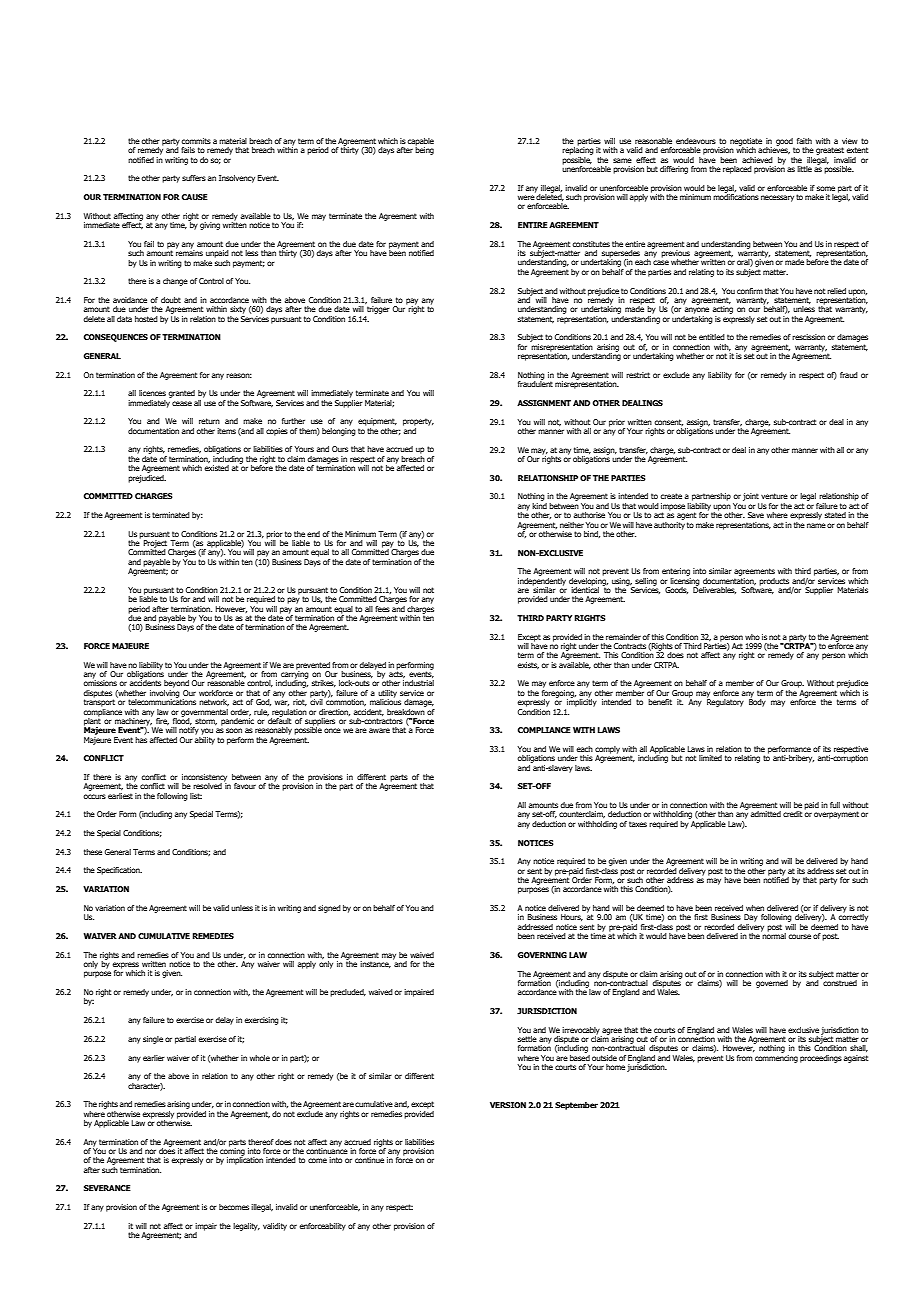 The height and width of the document is (1307, 924). Describe the element at coordinates (194, 178) in the document. I see `suffers` at that location.
